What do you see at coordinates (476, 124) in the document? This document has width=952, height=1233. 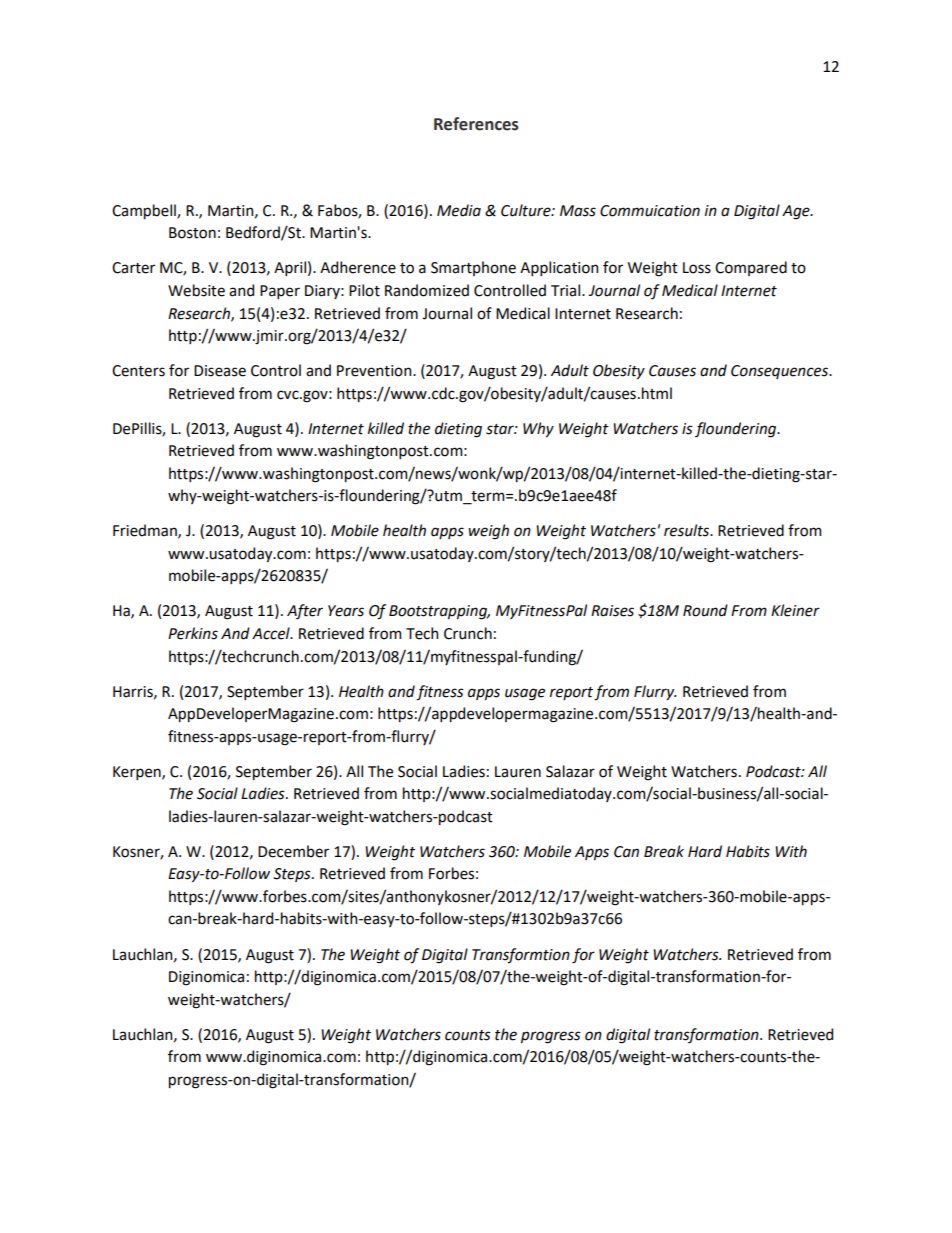 I see `References` at bounding box center [476, 124].
